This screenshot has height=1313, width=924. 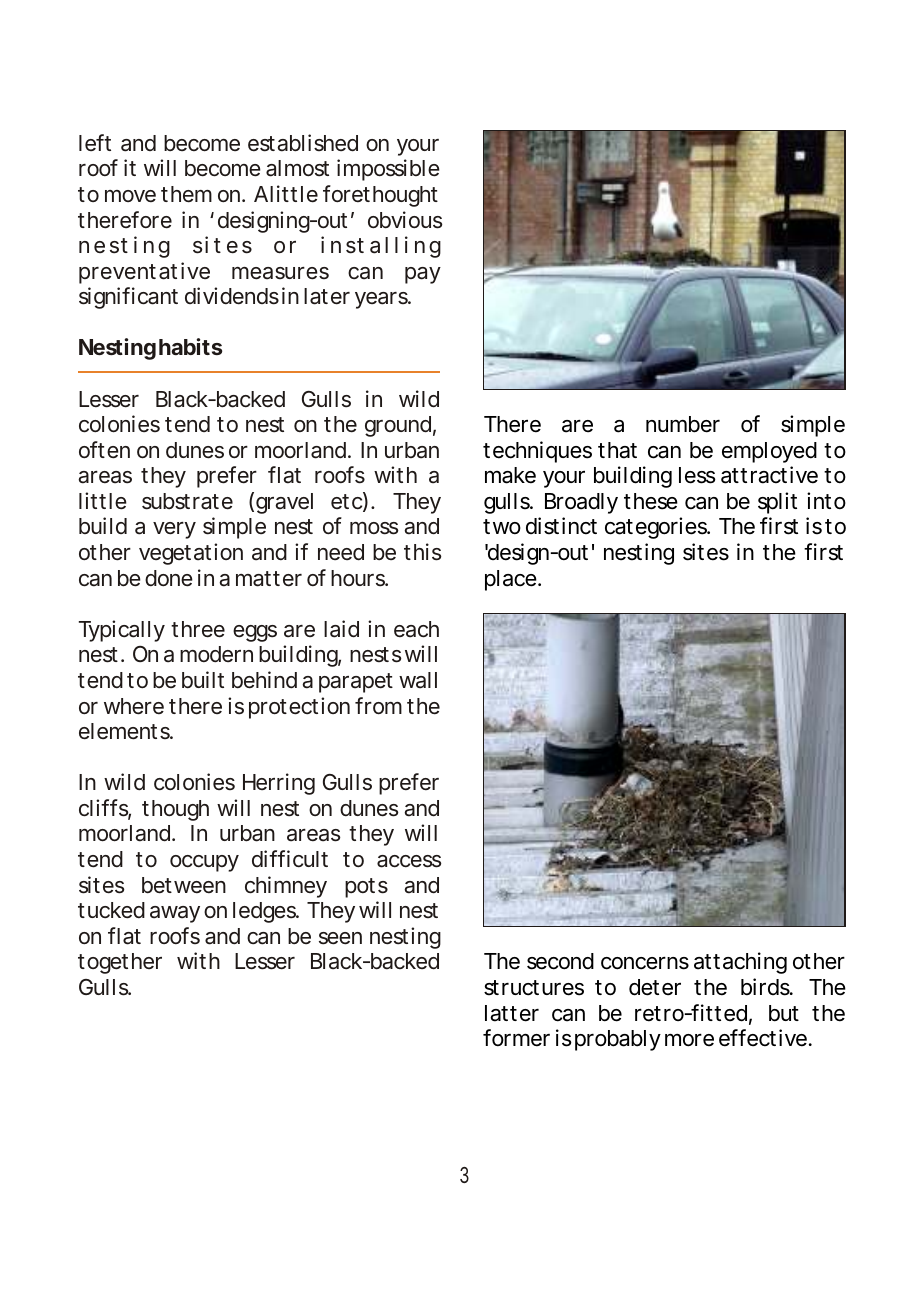 What do you see at coordinates (388, 170) in the screenshot?
I see `impossible` at bounding box center [388, 170].
